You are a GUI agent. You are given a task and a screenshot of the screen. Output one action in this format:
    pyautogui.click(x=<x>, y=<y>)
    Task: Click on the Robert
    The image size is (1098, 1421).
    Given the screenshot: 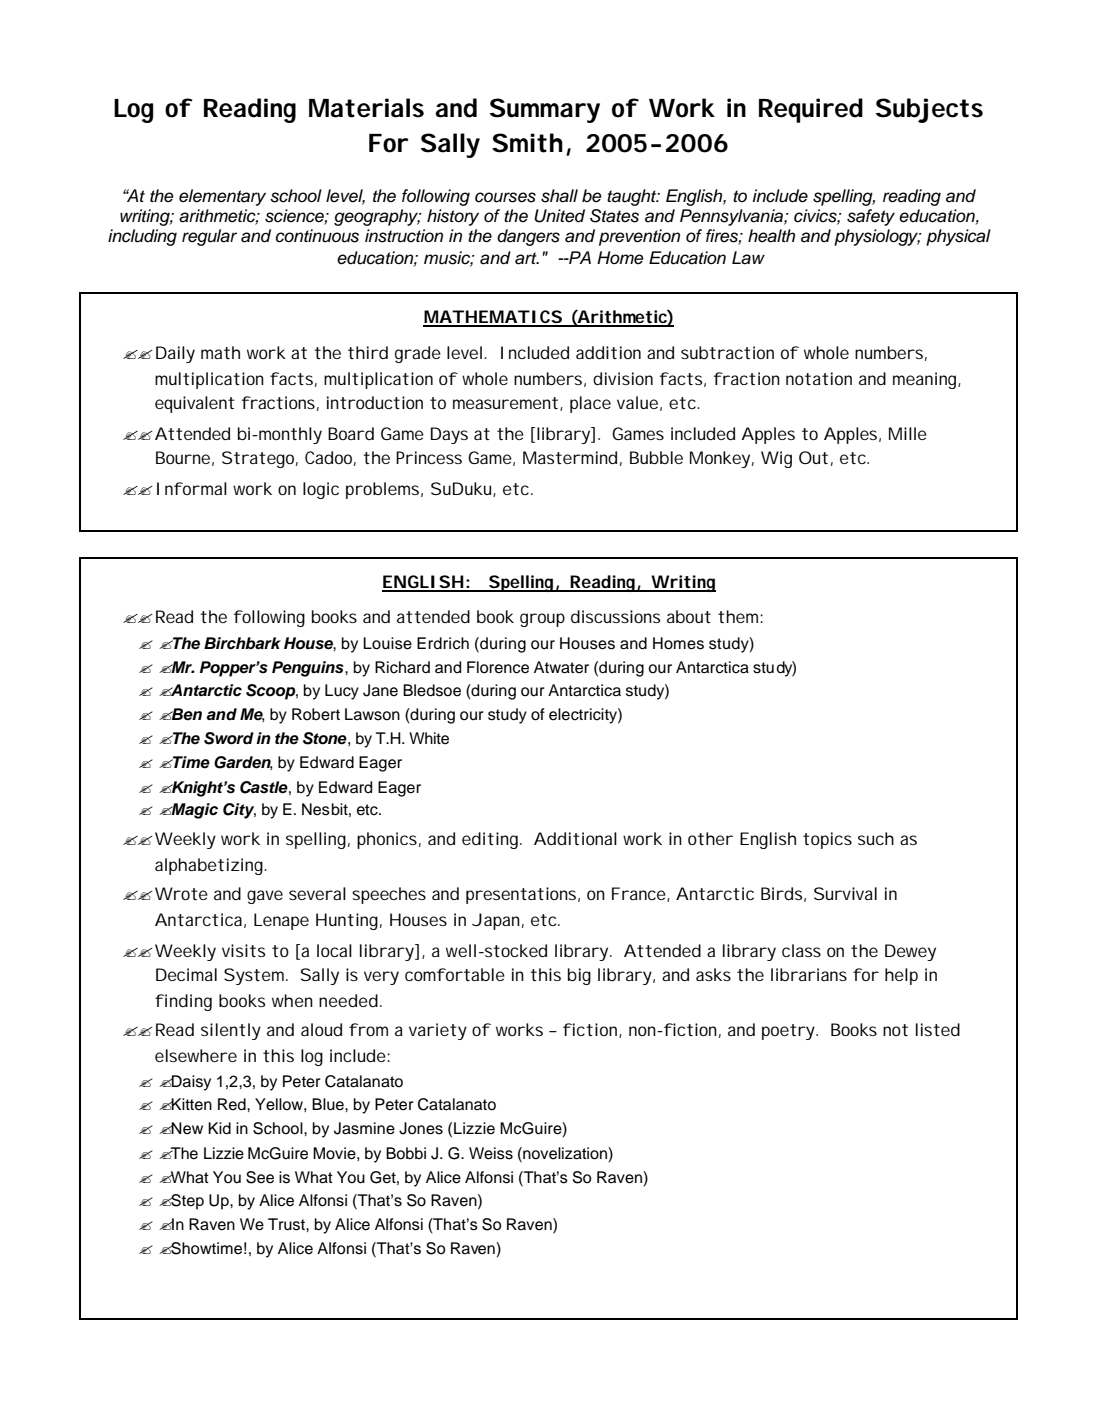 What is the action you would take?
    pyautogui.click(x=316, y=714)
